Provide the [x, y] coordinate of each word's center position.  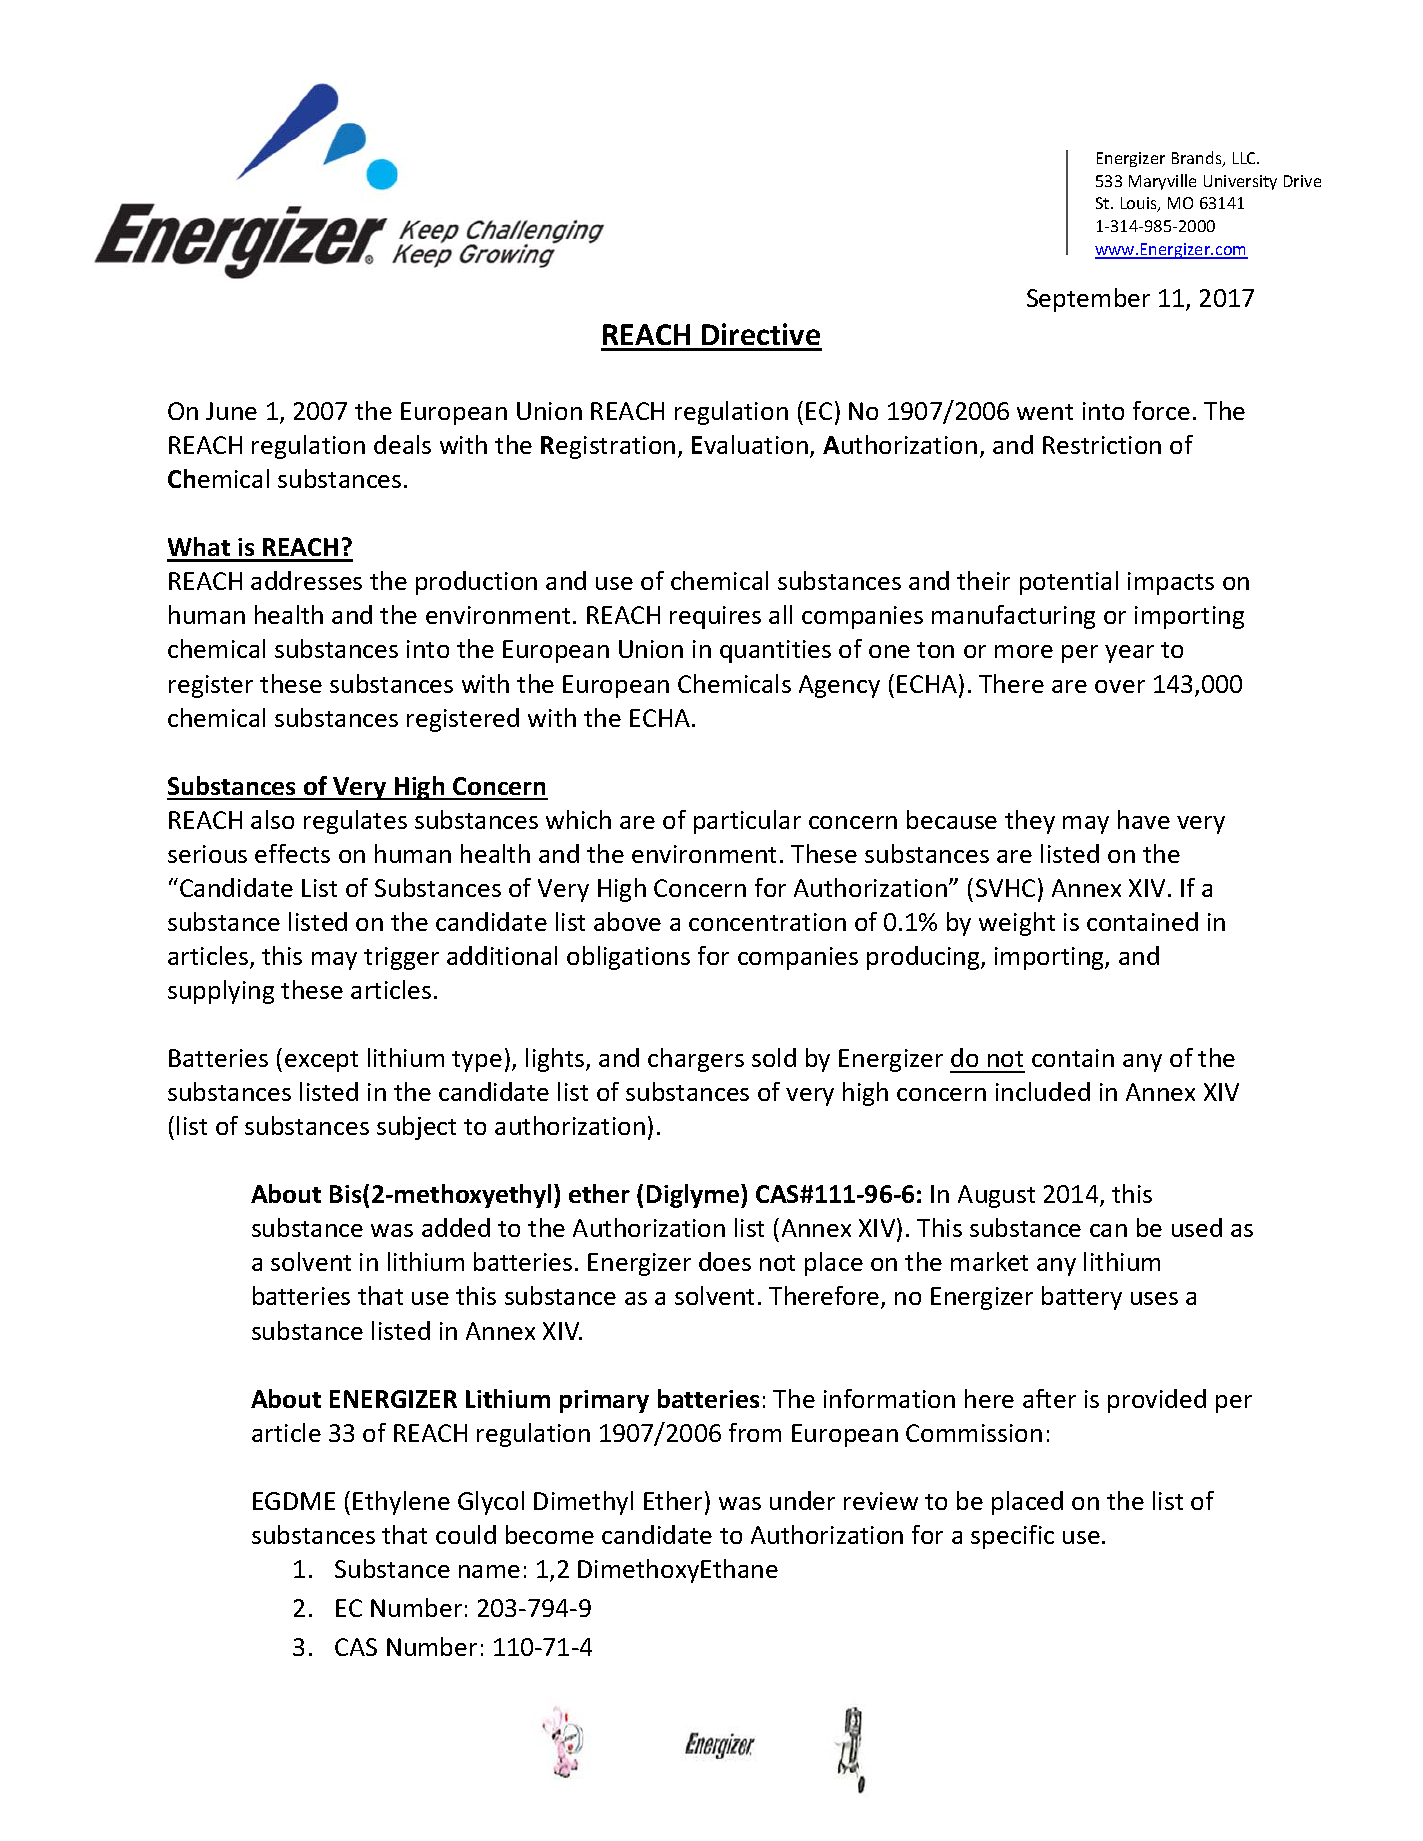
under [802, 1500]
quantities [775, 651]
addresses [306, 580]
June [231, 411]
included [1043, 1091]
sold [774, 1057]
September [1088, 300]
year [1129, 654]
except [321, 1061]
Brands [1198, 159]
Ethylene [401, 1503]
